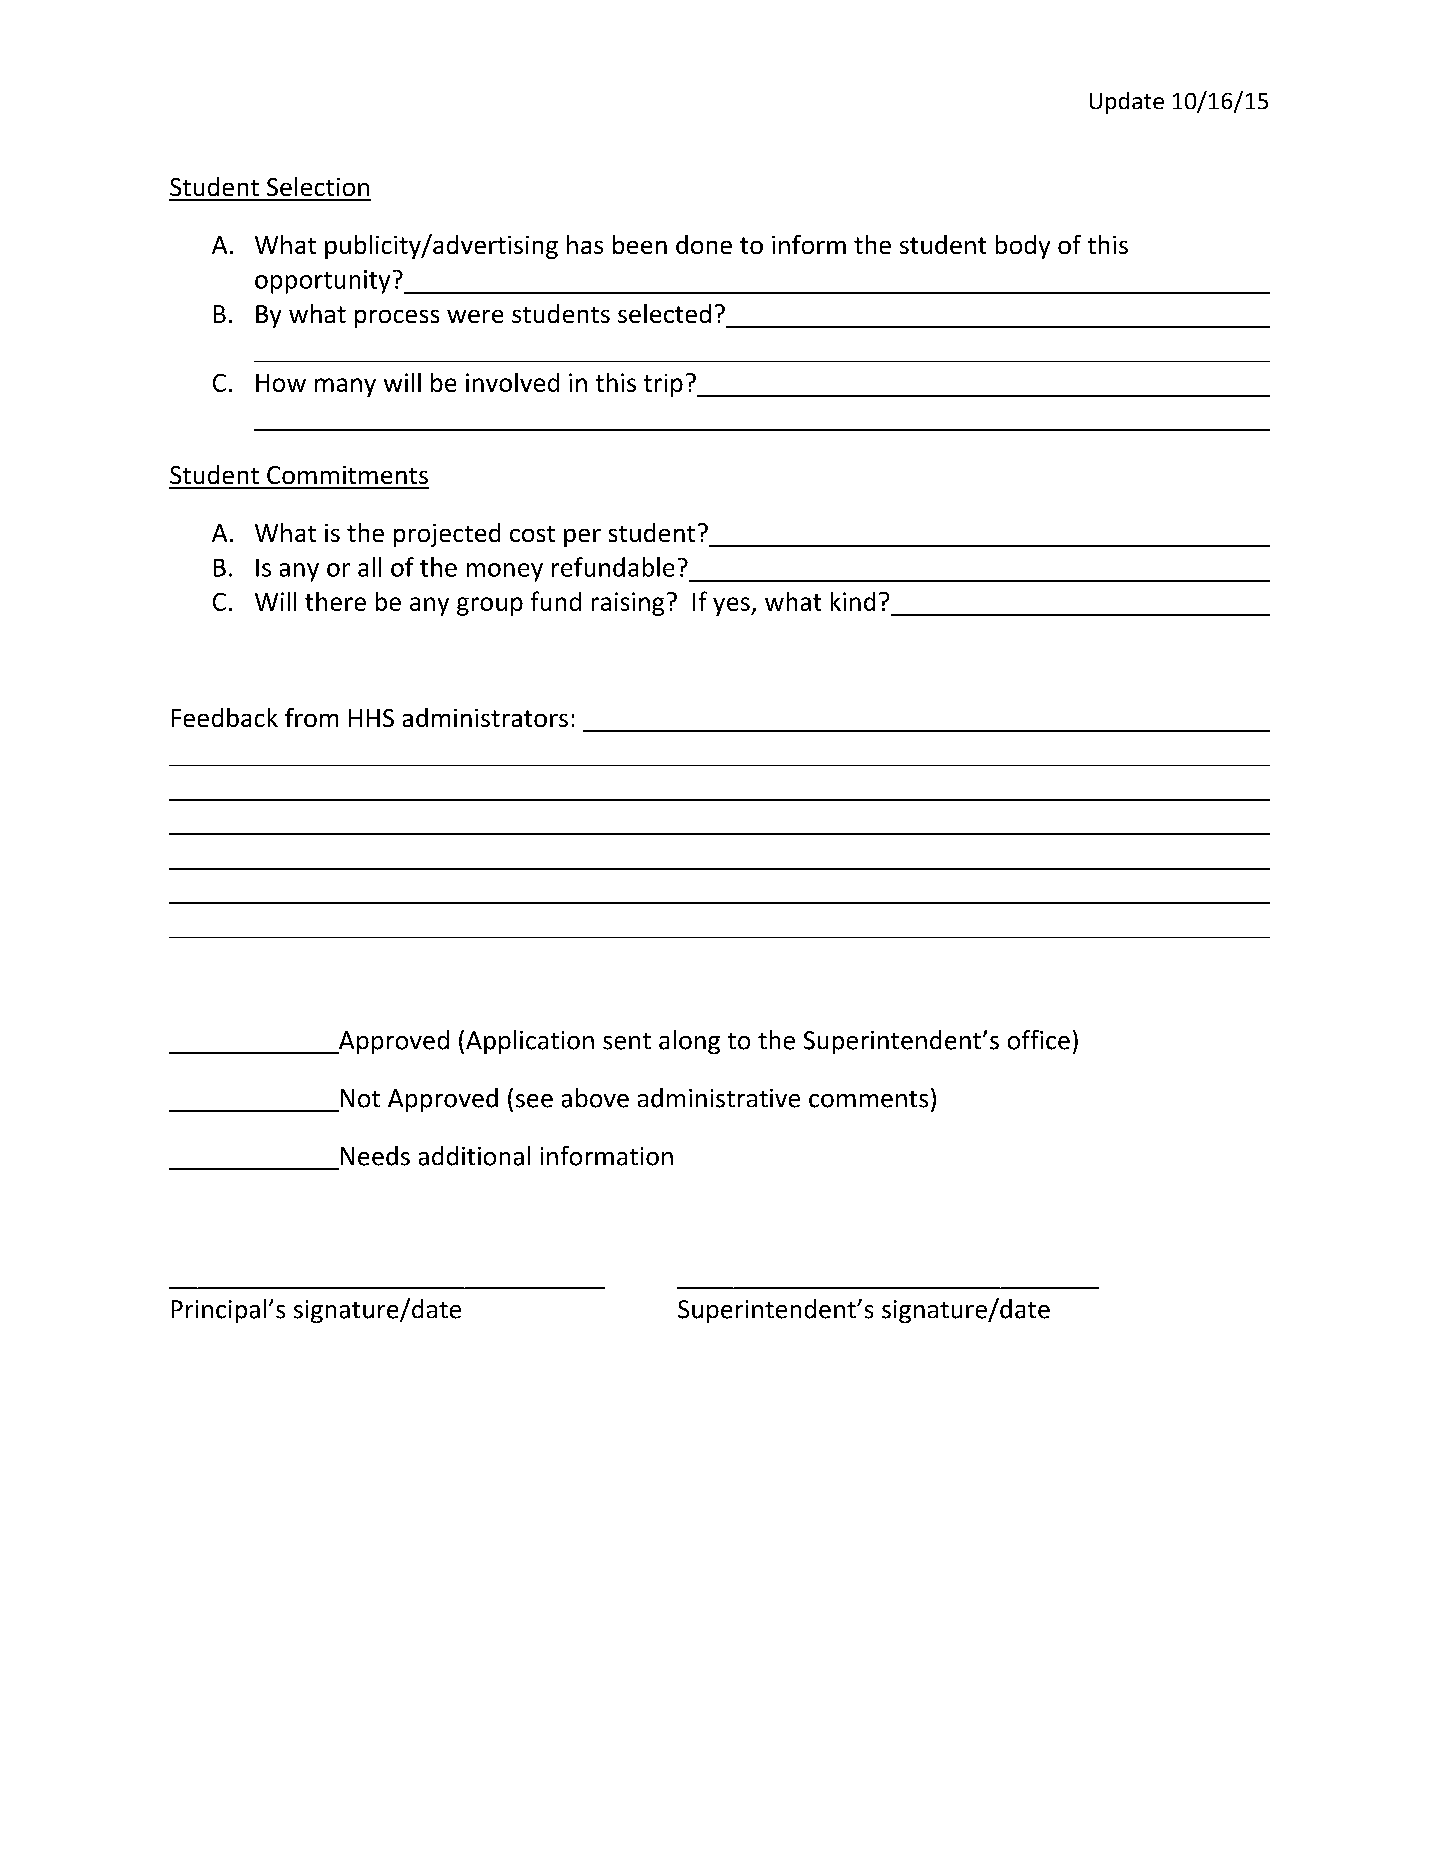  Describe the element at coordinates (335, 601) in the image. I see `there` at that location.
